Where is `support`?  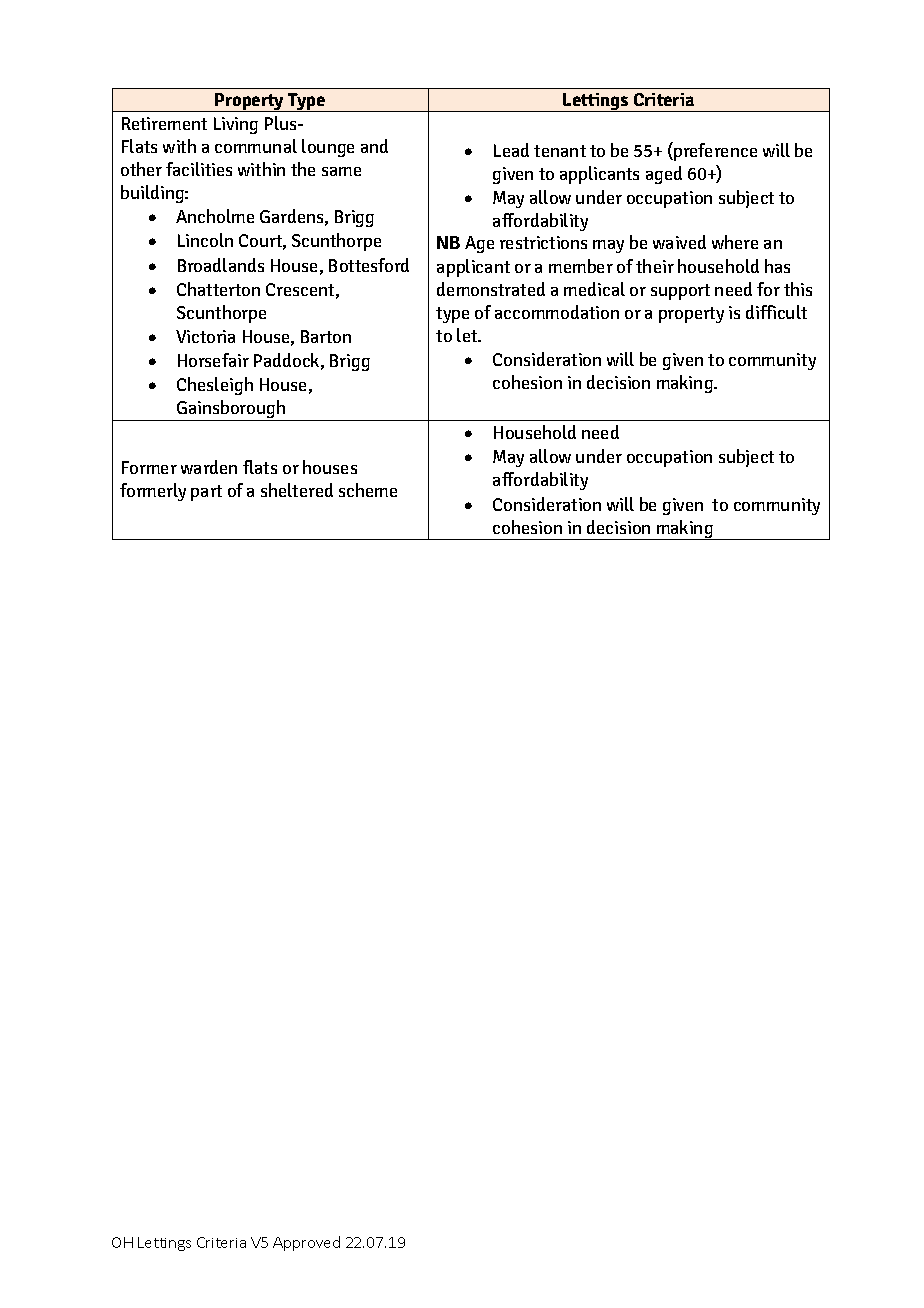
support is located at coordinates (680, 292).
